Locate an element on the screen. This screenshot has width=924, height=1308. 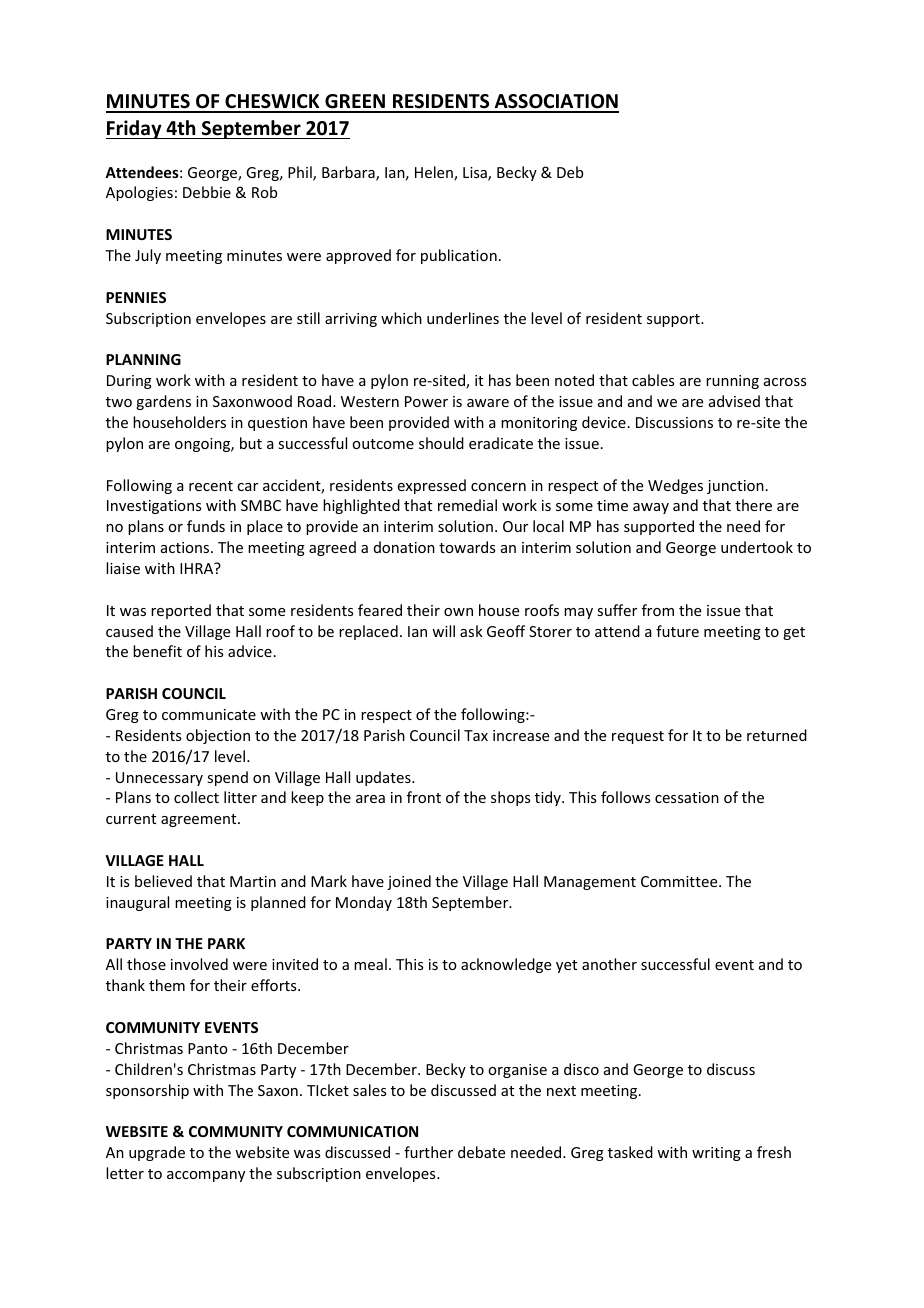
Helen is located at coordinates (435, 173).
